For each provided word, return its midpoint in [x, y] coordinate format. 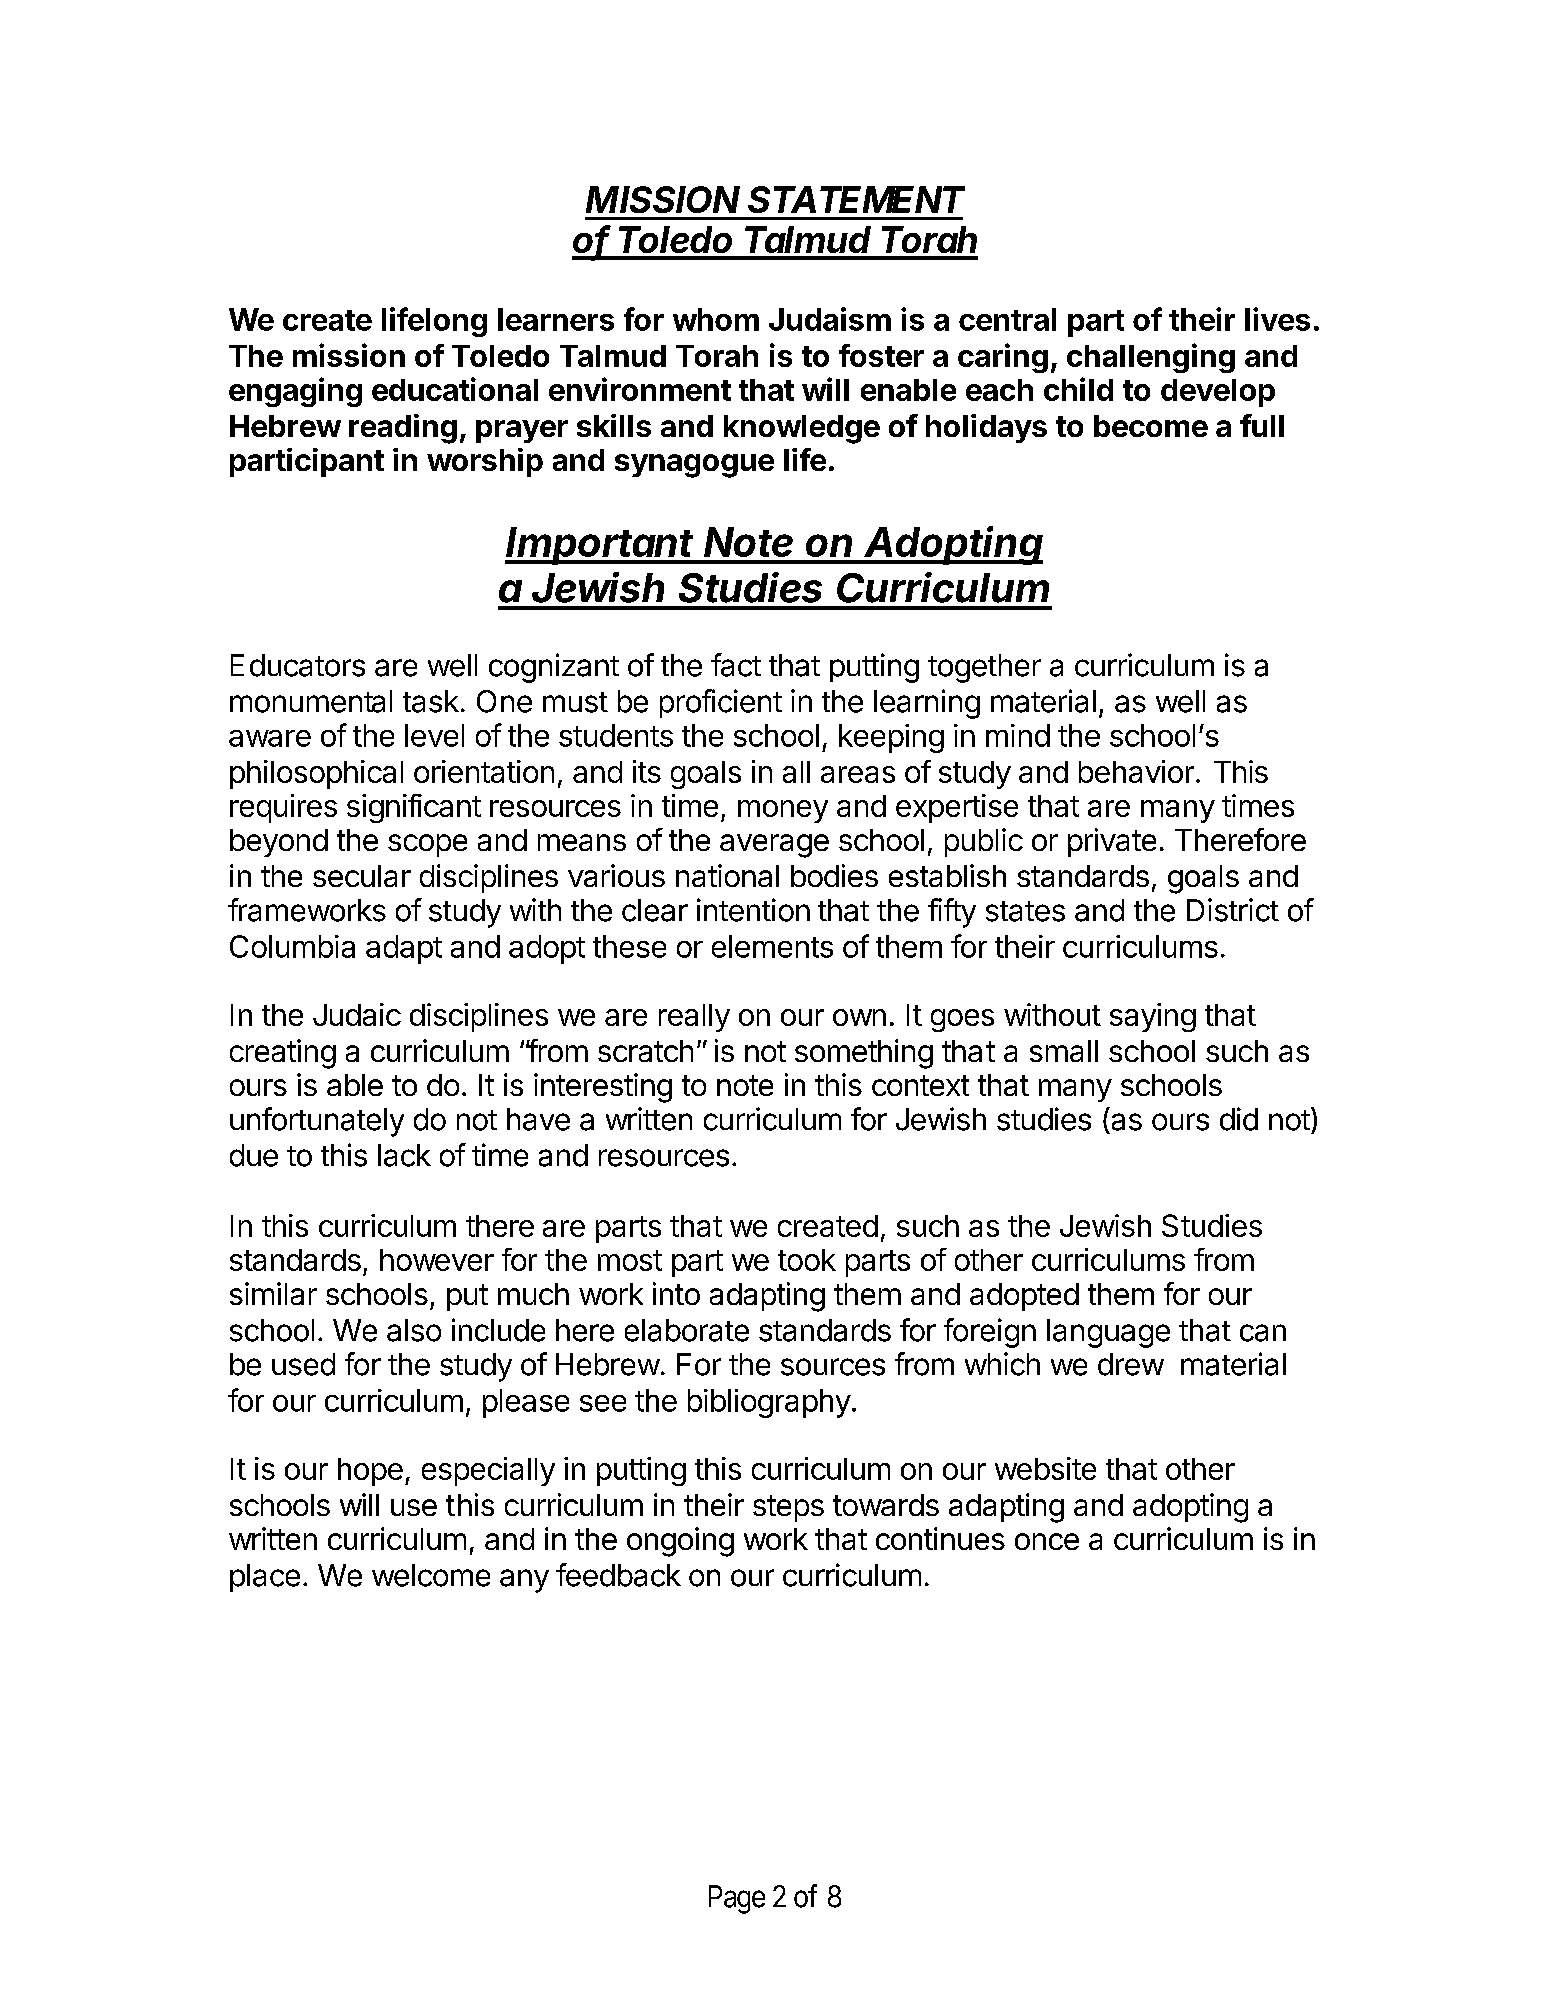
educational [455, 389]
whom [716, 319]
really [694, 1018]
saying [1153, 1017]
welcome [431, 1575]
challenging [1151, 358]
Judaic [357, 1014]
